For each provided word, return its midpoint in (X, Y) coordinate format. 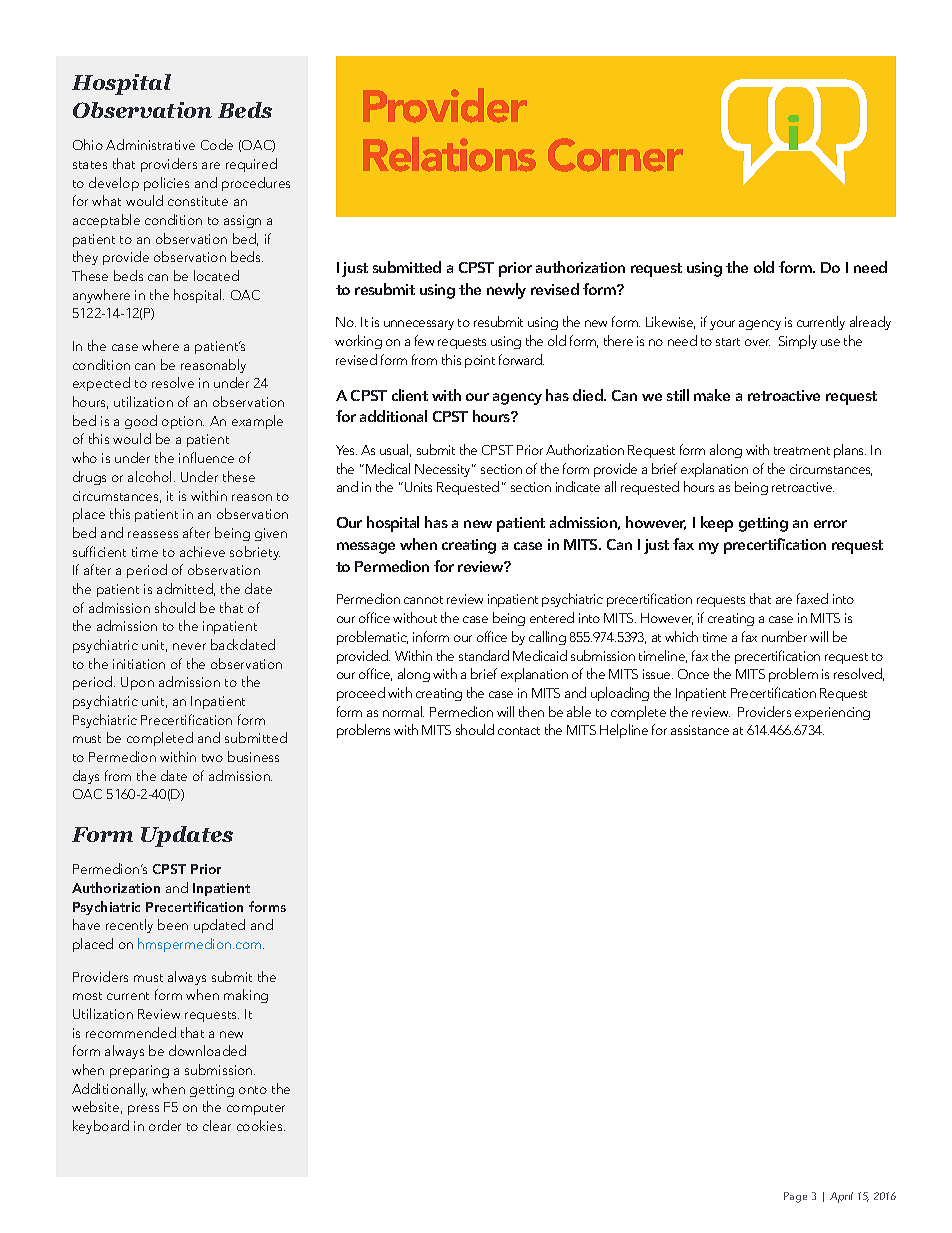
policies (166, 184)
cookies (261, 1125)
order (165, 1125)
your (722, 325)
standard (484, 655)
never (189, 646)
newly (506, 291)
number (784, 636)
